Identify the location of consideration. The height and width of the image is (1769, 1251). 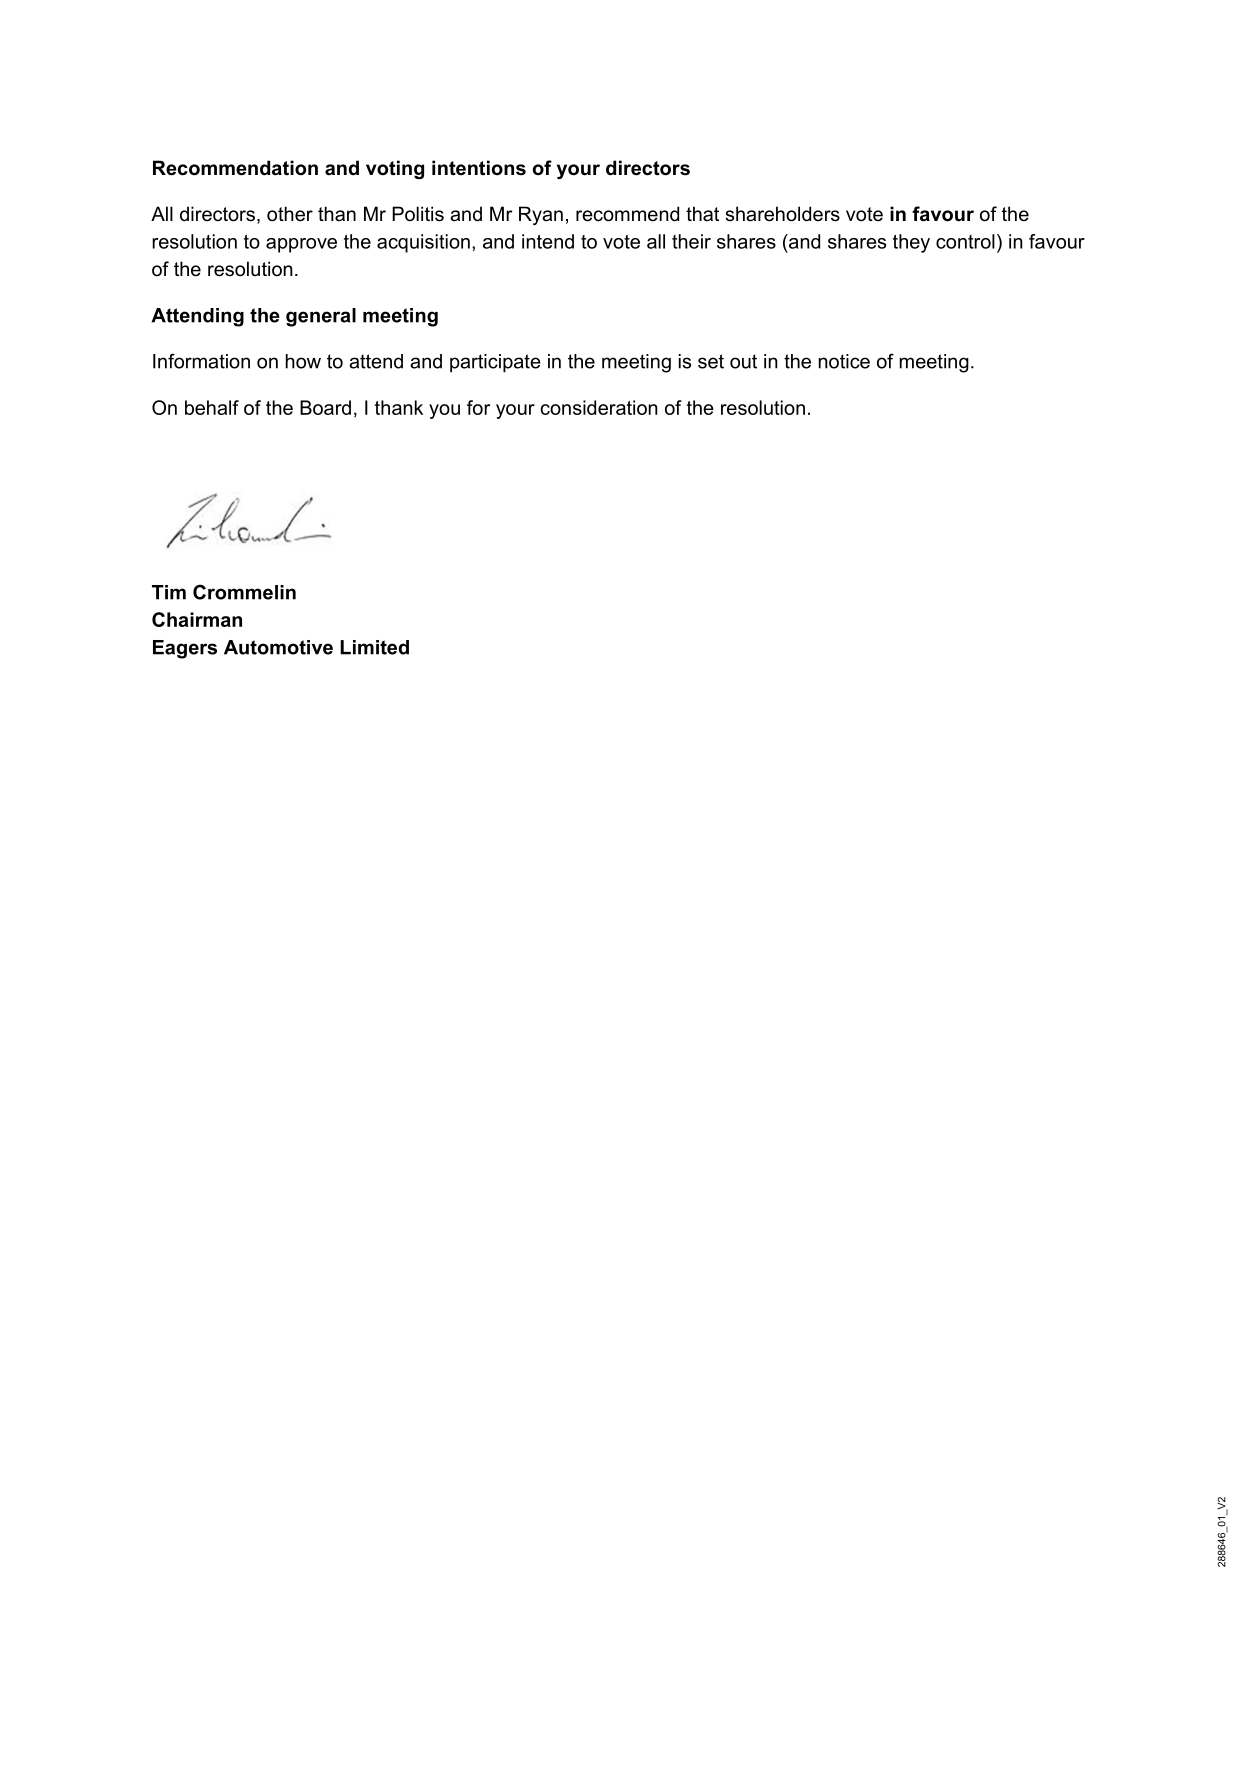
(599, 407).
